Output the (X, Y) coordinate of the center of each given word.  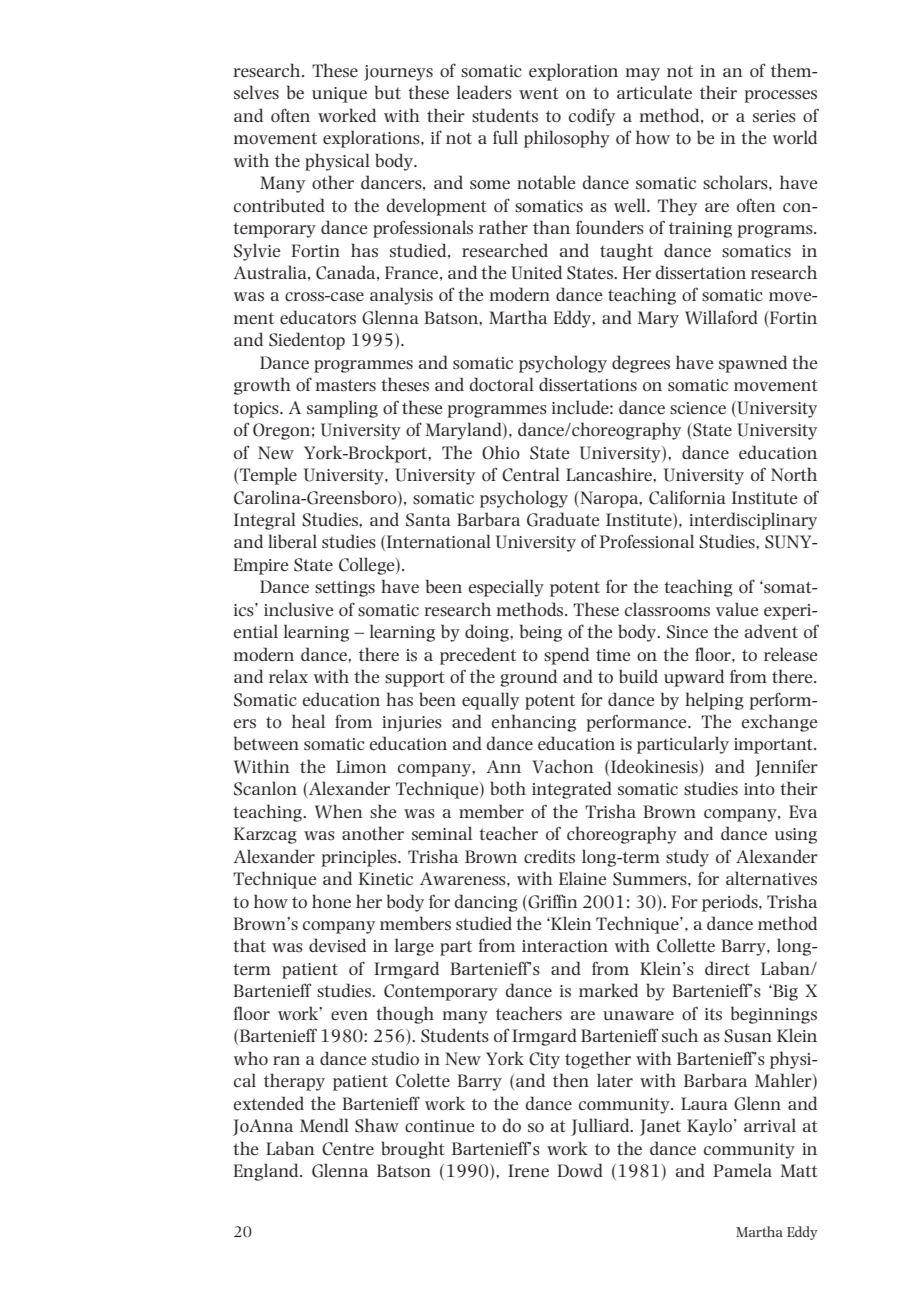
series (774, 116)
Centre (348, 1149)
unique (339, 95)
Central (531, 474)
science (698, 408)
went (539, 93)
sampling (342, 409)
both (508, 788)
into (759, 789)
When (339, 811)
